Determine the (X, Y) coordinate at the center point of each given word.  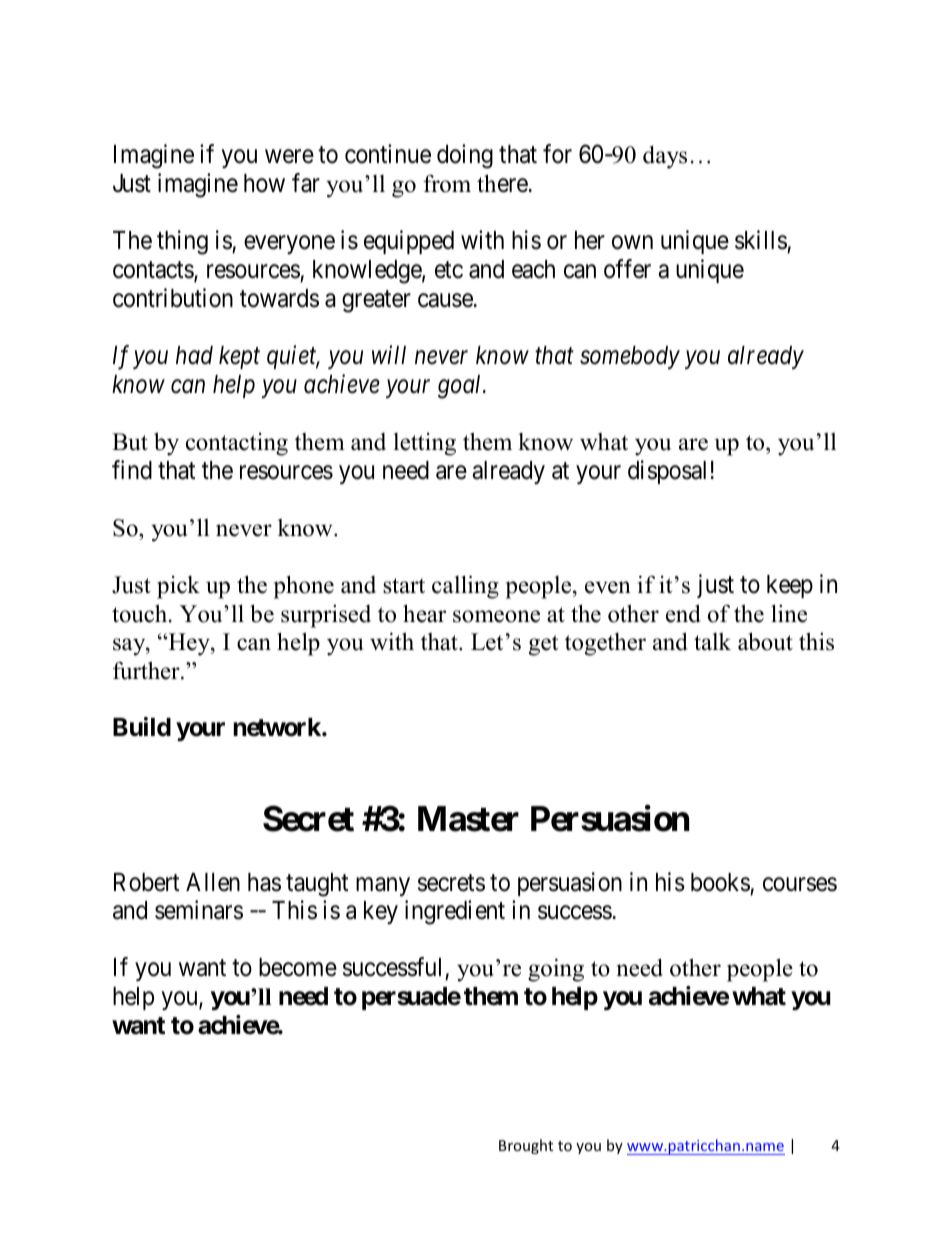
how (264, 183)
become (298, 967)
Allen (213, 882)
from (447, 183)
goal (461, 387)
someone (496, 616)
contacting (237, 444)
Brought (526, 1146)
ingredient (455, 912)
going (556, 970)
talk (712, 642)
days (665, 157)
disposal (667, 472)
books (720, 882)
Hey (189, 644)
